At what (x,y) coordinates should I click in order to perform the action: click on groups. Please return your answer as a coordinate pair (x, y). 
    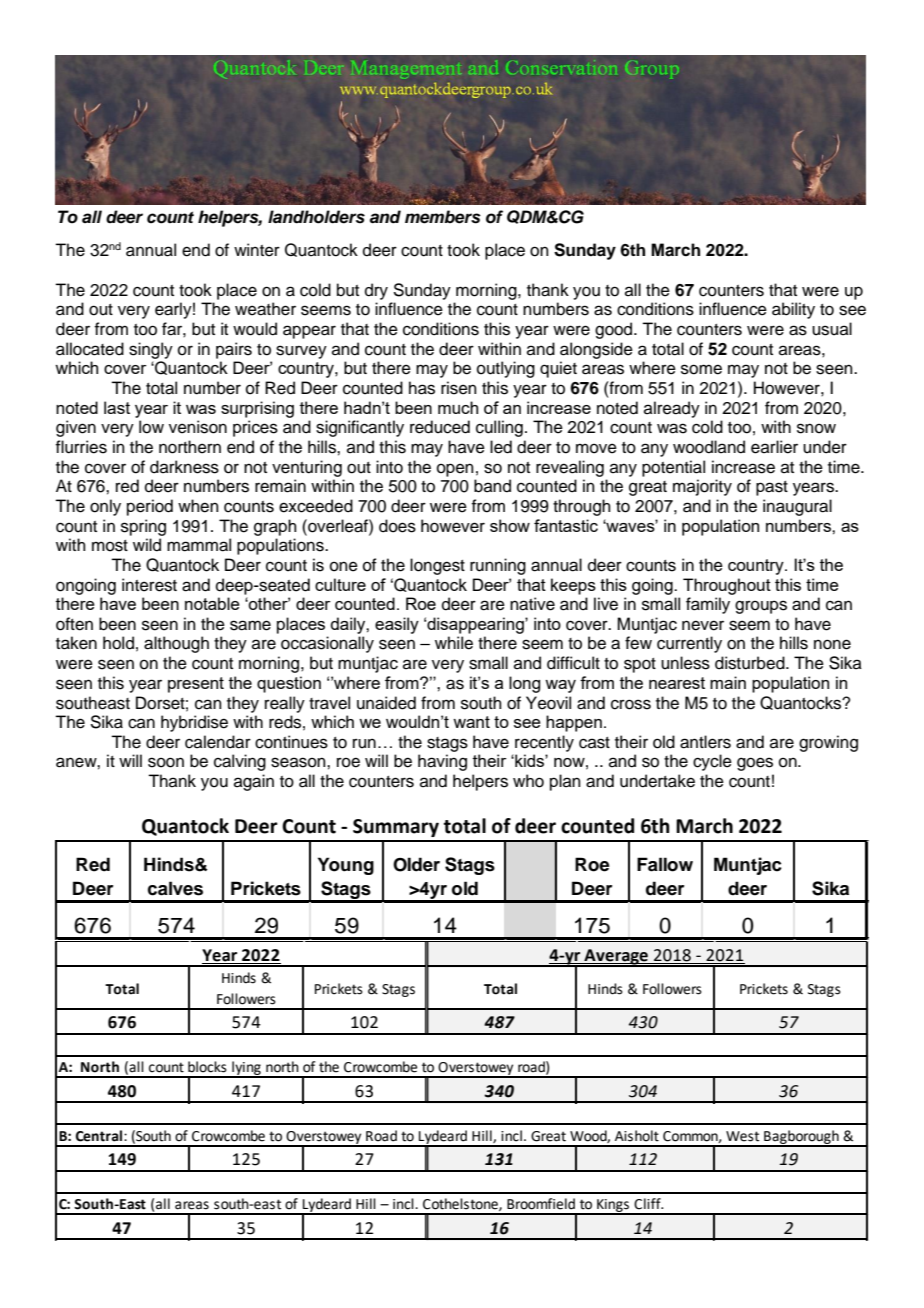
    Looking at the image, I should click on (761, 607).
